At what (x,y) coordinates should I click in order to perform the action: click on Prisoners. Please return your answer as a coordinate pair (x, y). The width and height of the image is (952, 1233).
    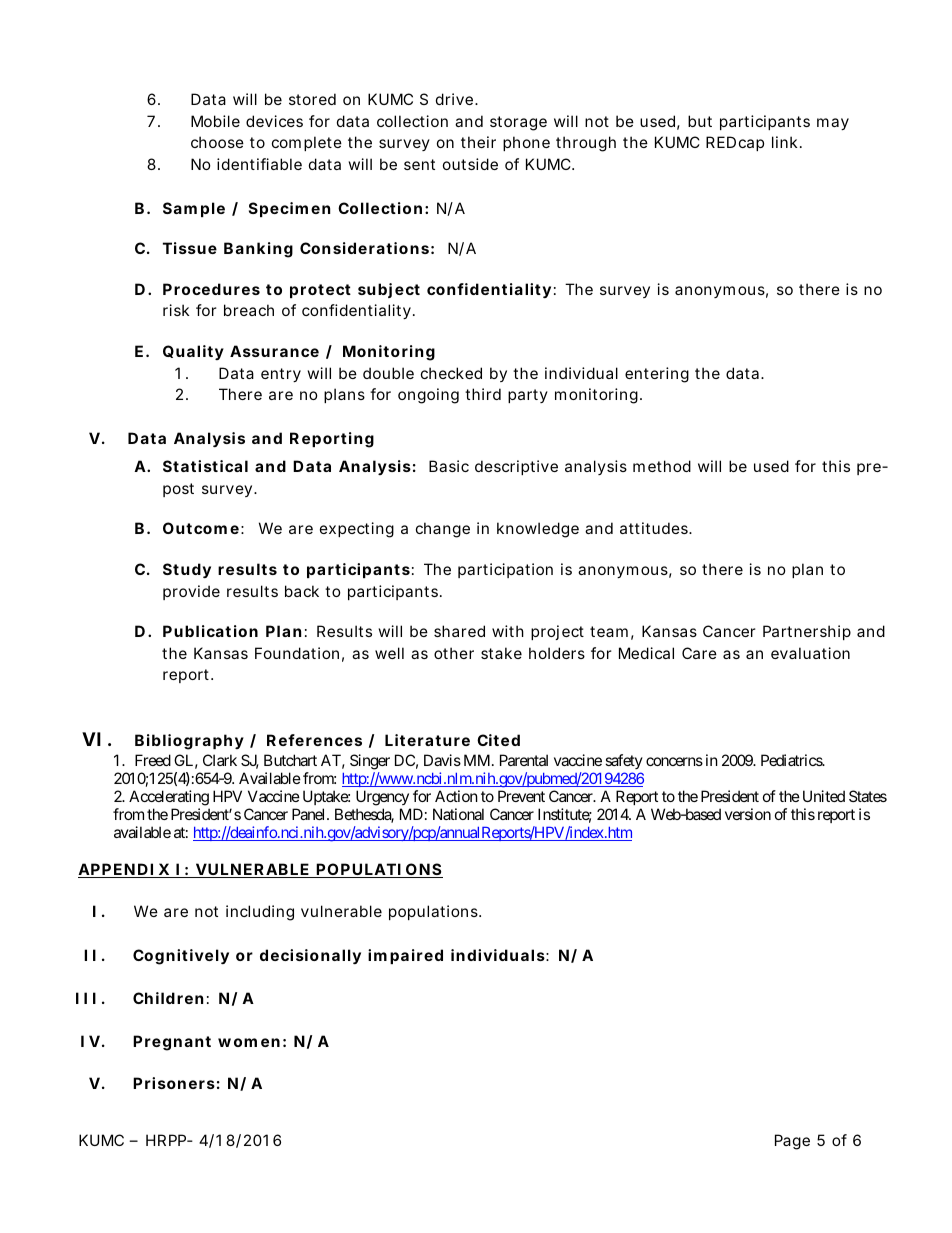
    Looking at the image, I should click on (174, 1083).
